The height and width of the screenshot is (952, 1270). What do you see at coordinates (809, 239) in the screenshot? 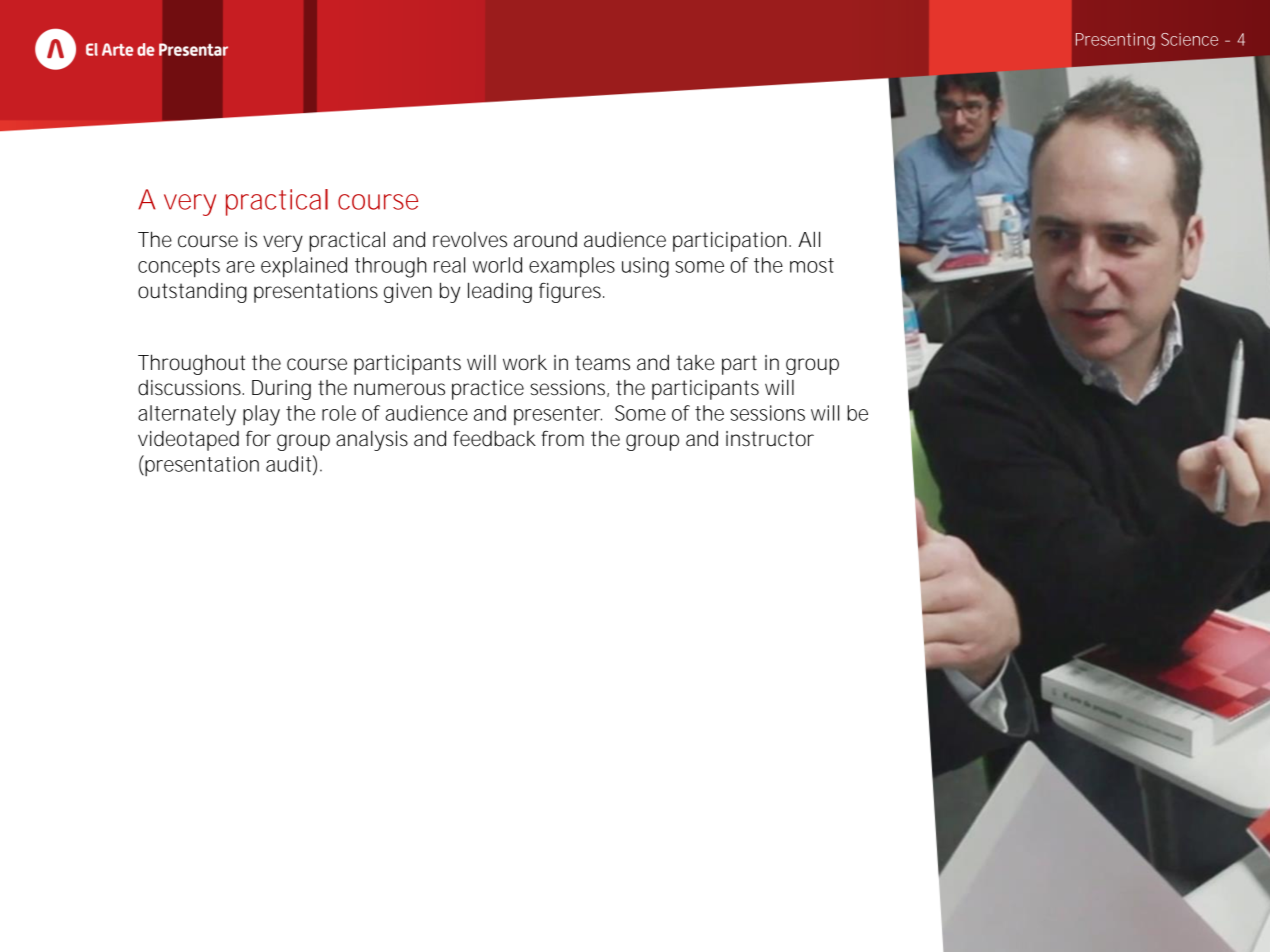
I see `All` at bounding box center [809, 239].
